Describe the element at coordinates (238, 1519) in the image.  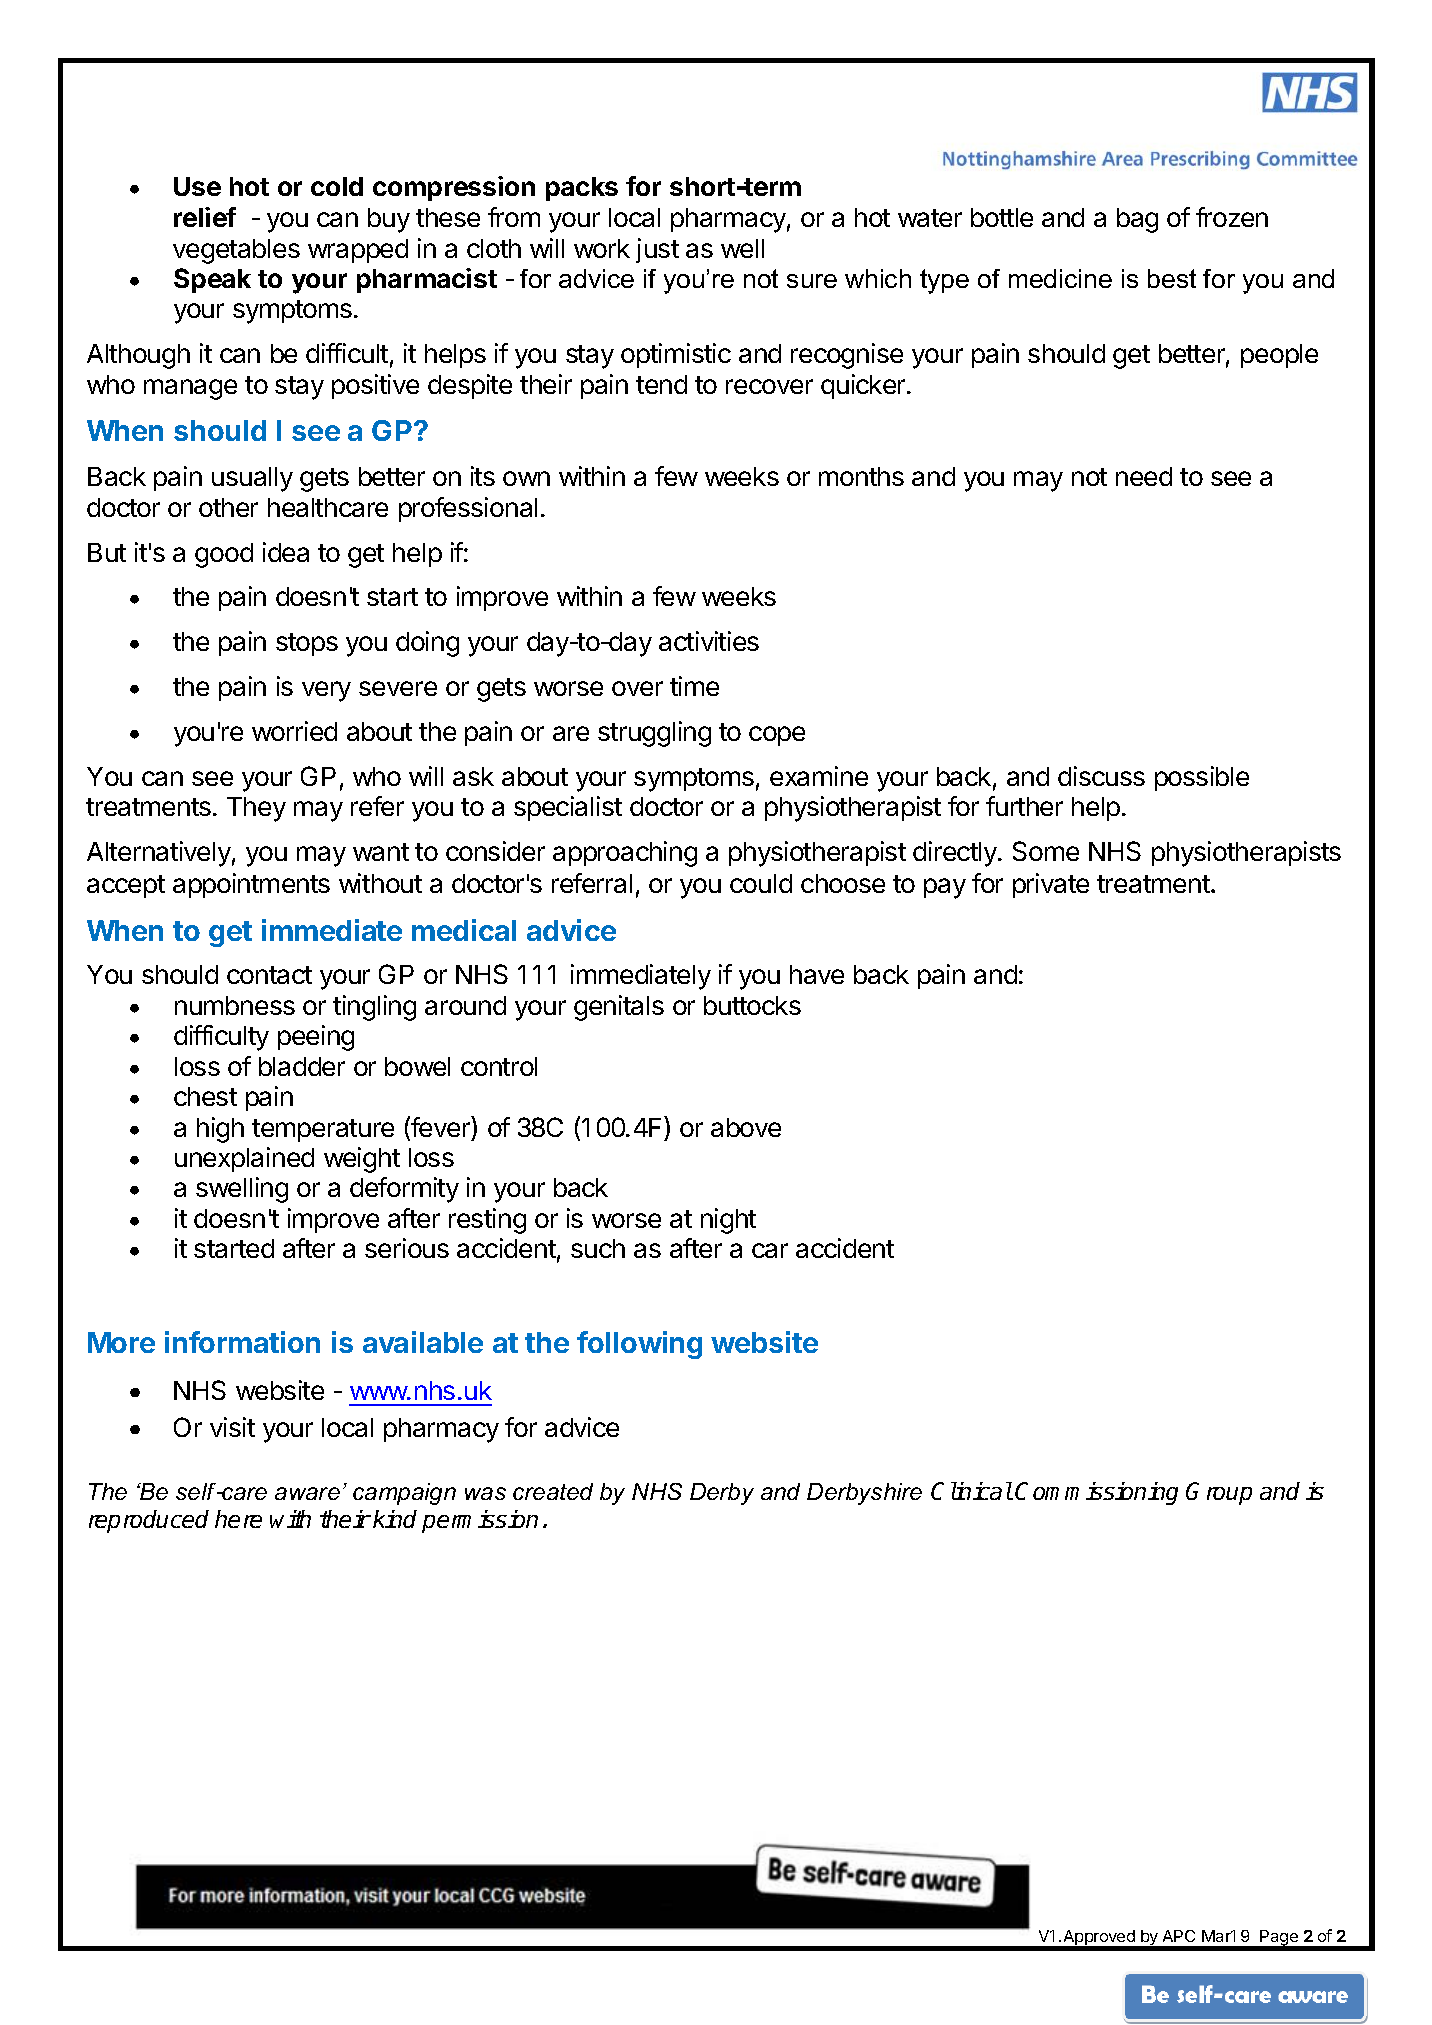
I see `here` at that location.
